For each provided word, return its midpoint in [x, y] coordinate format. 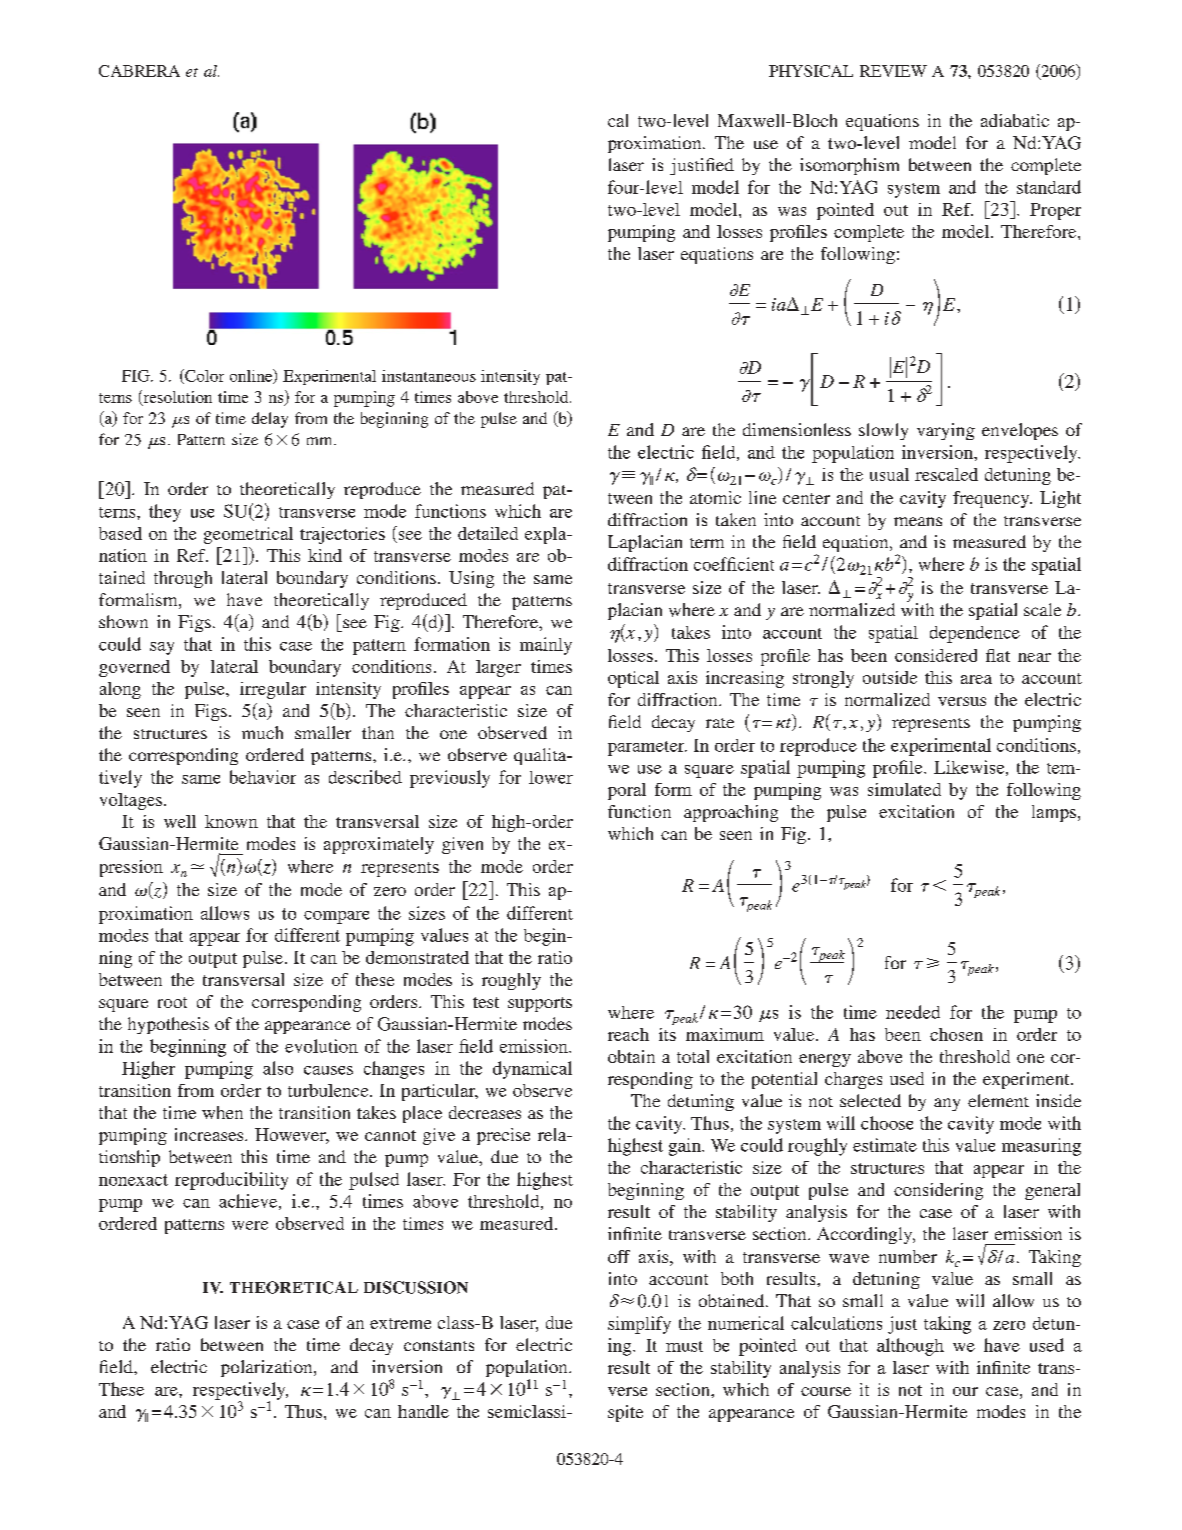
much [262, 732]
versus [962, 701]
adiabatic [1015, 120]
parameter [647, 748]
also [278, 1068]
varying [946, 431]
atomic [715, 497]
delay [270, 420]
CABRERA [139, 71]
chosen [956, 1034]
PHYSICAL [811, 71]
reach [628, 1034]
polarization [268, 1368]
